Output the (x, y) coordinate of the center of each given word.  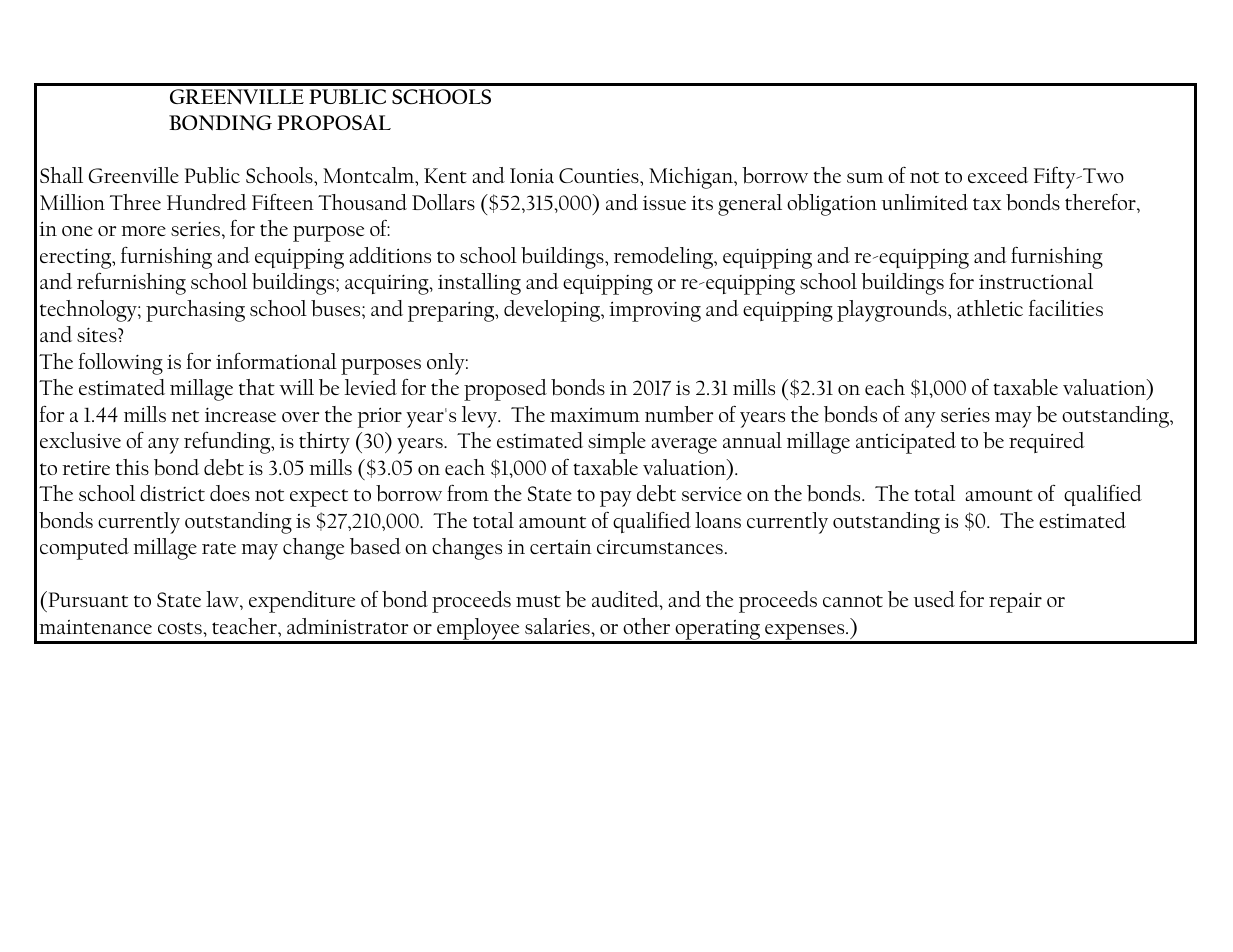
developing (553, 311)
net (185, 416)
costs (180, 628)
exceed (998, 175)
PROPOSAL (334, 122)
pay (616, 499)
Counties (600, 175)
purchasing (195, 311)
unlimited (924, 202)
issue (664, 202)
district (172, 493)
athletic (990, 308)
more (143, 231)
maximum (595, 414)
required (1047, 442)
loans (718, 520)
